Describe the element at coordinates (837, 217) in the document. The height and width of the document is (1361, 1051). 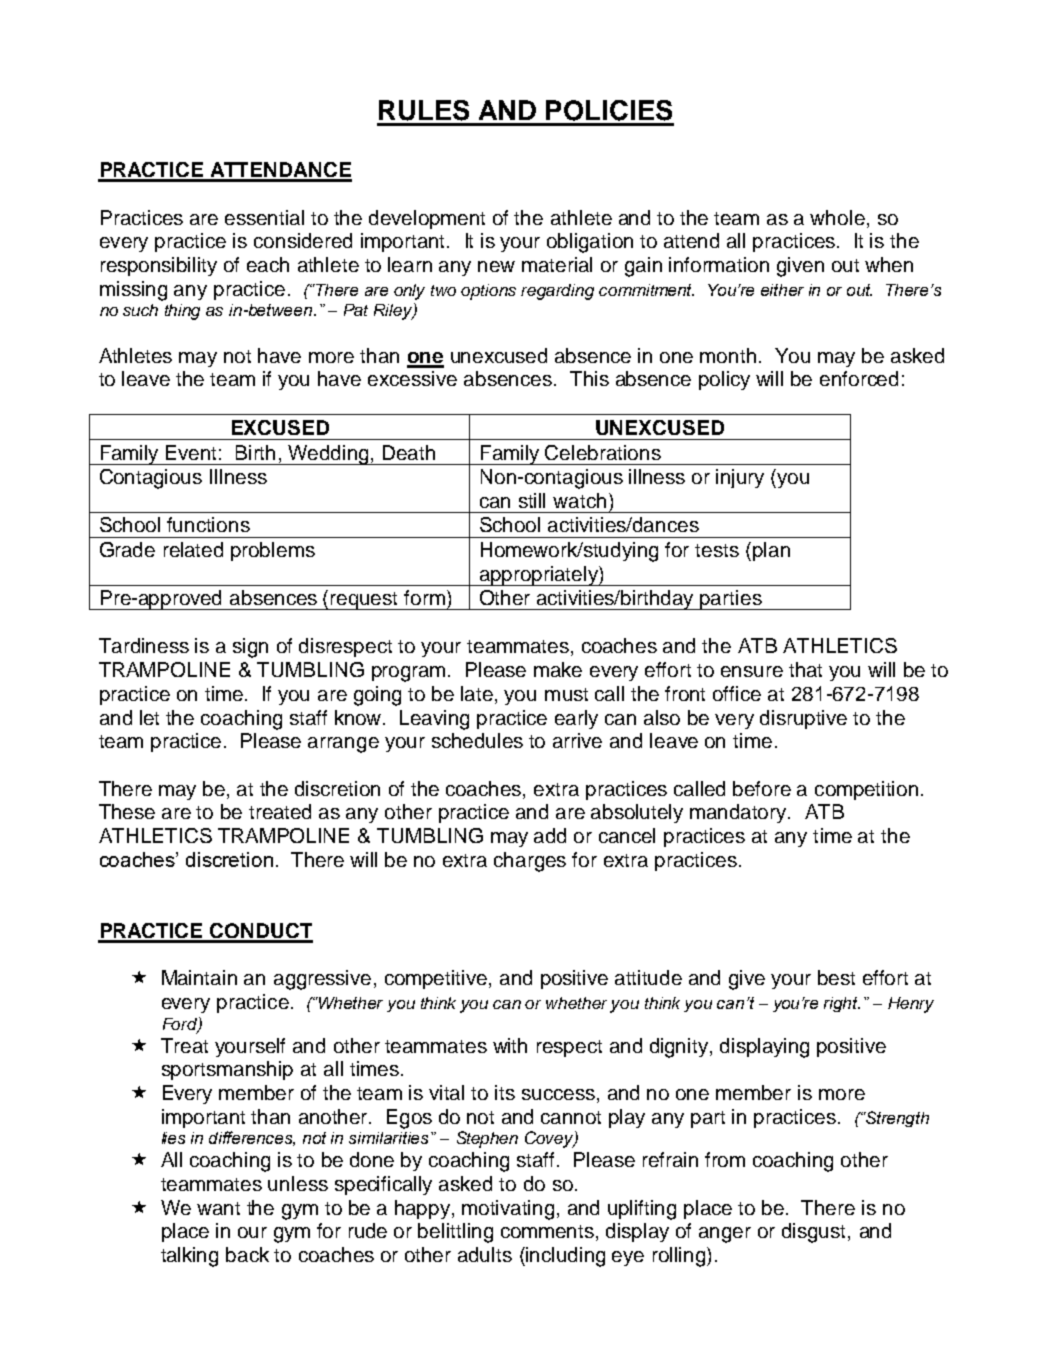
I see `whole` at that location.
